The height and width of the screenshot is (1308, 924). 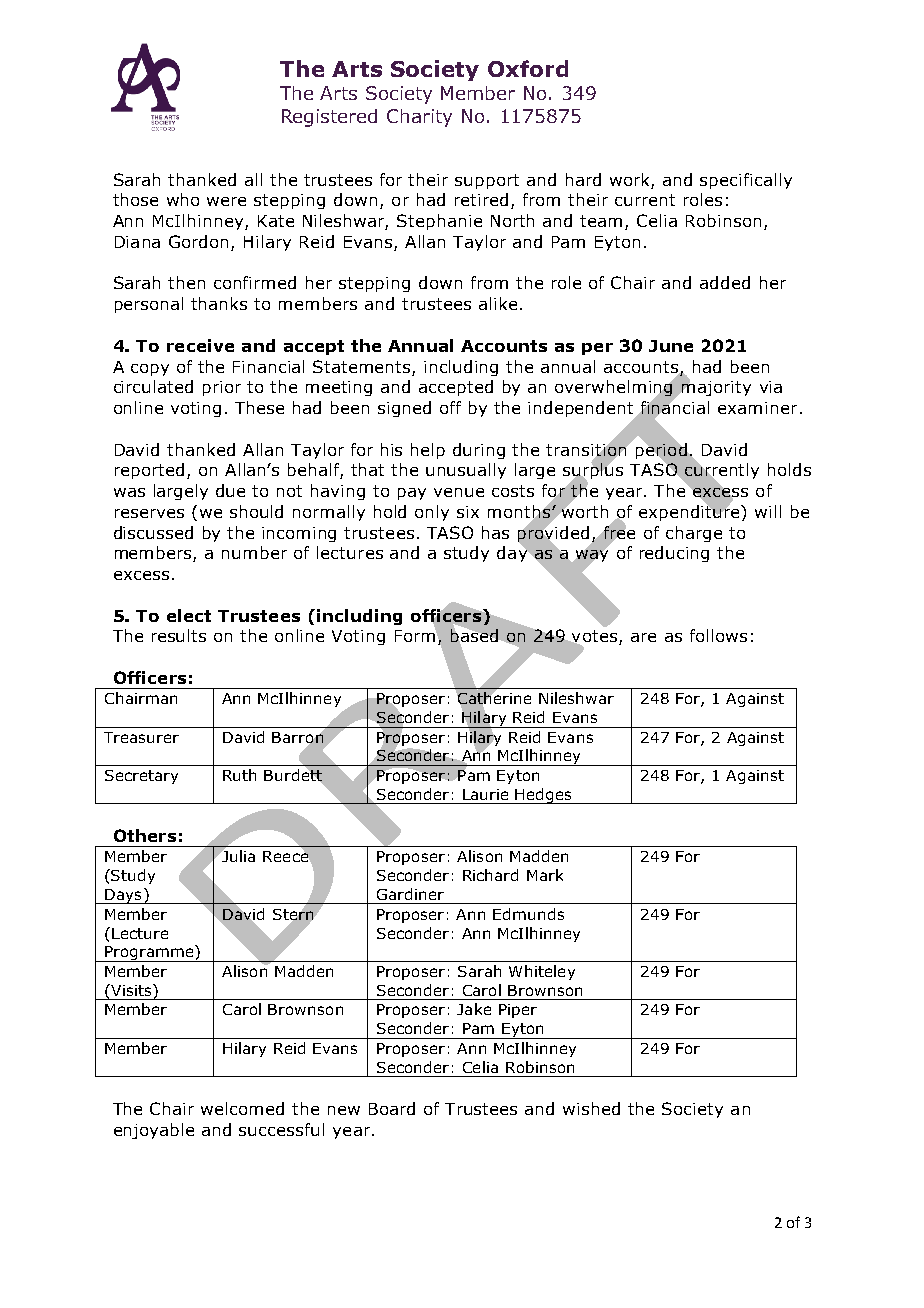 What do you see at coordinates (718, 635) in the screenshot?
I see `follows` at bounding box center [718, 635].
